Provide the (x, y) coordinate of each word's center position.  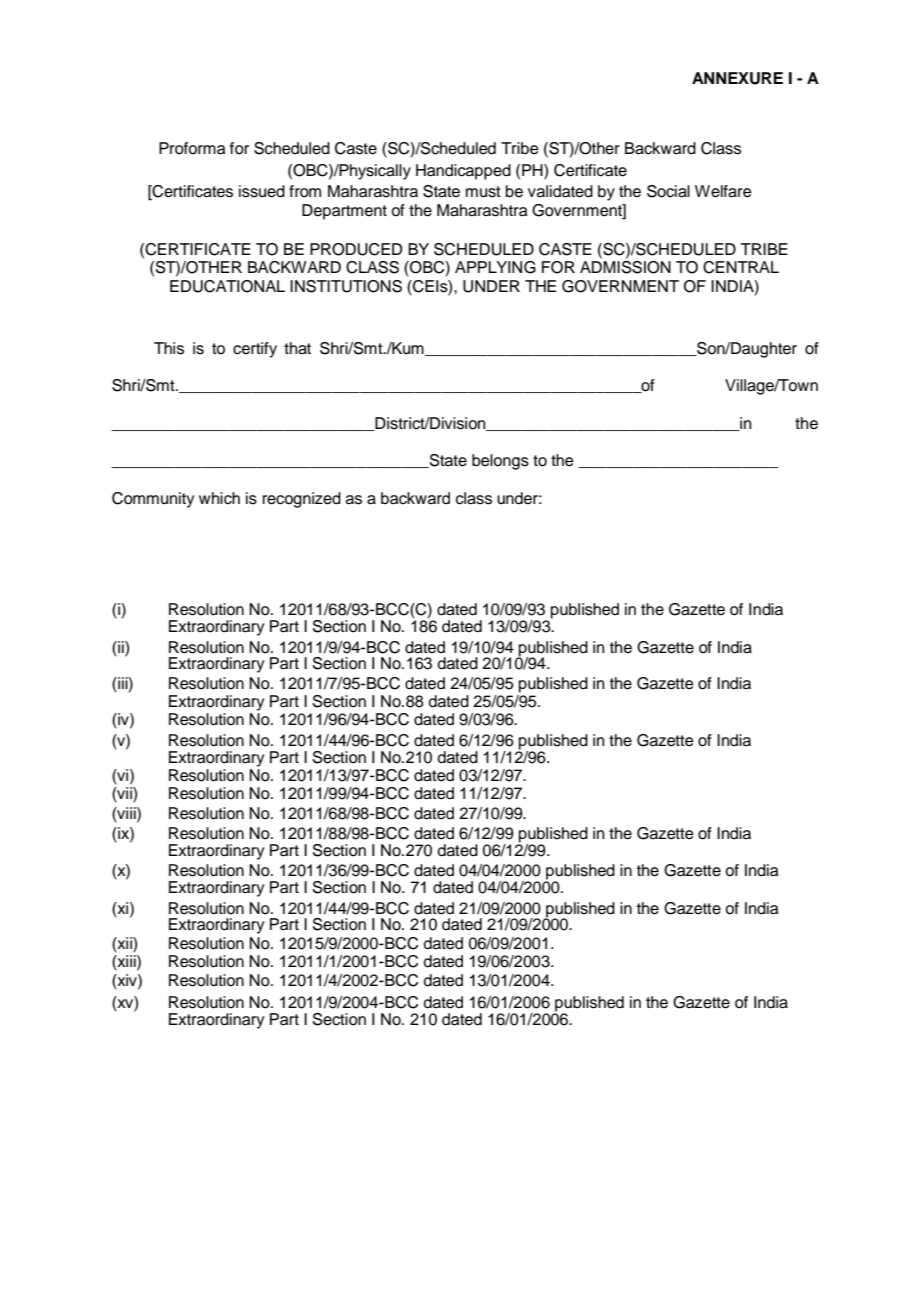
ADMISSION (625, 267)
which (219, 498)
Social (668, 191)
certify (255, 350)
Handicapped (463, 172)
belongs (500, 462)
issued (262, 191)
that (297, 348)
